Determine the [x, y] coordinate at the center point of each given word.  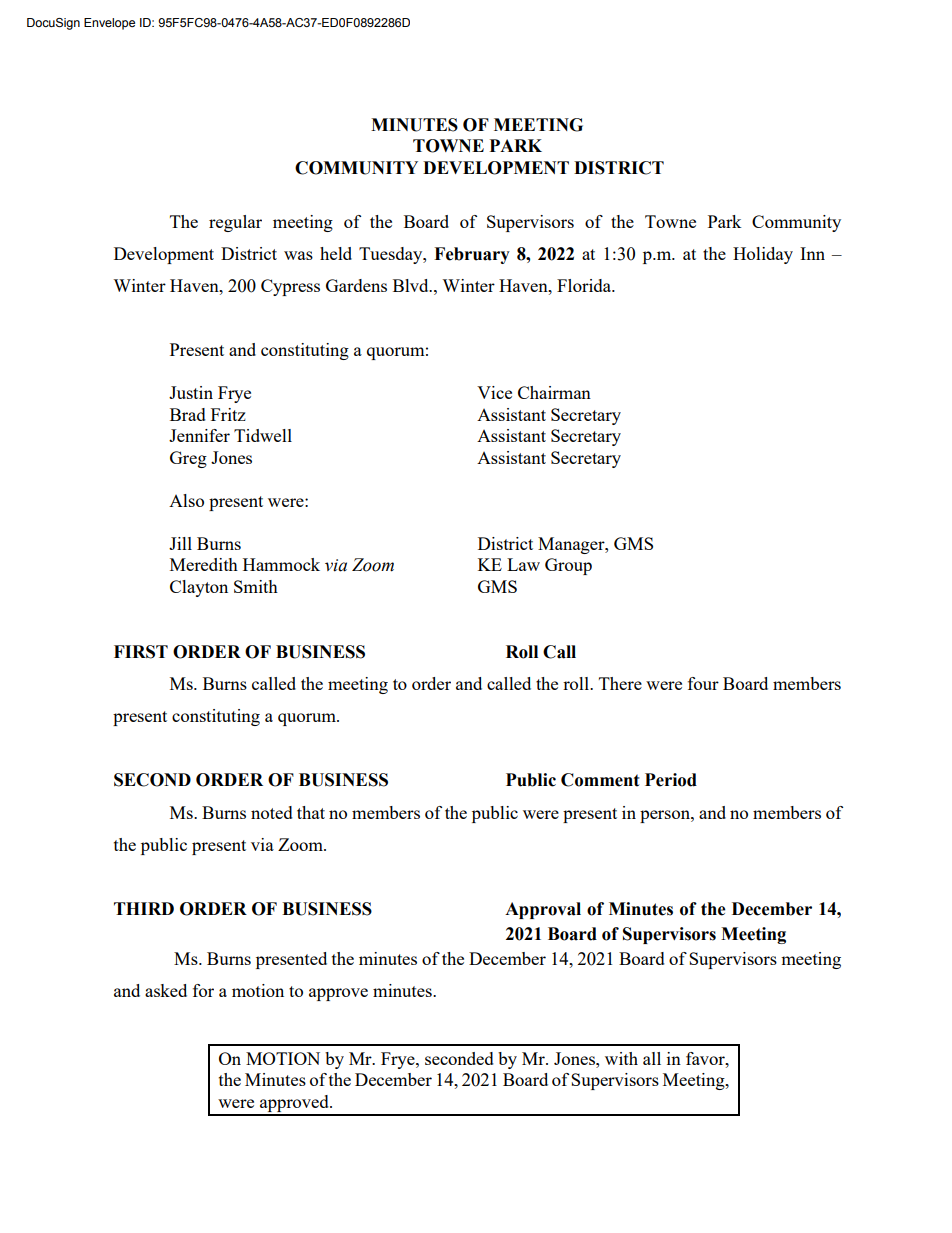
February [472, 255]
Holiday [763, 255]
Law [523, 564]
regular [235, 223]
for [203, 990]
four [703, 683]
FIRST [141, 652]
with [621, 1058]
